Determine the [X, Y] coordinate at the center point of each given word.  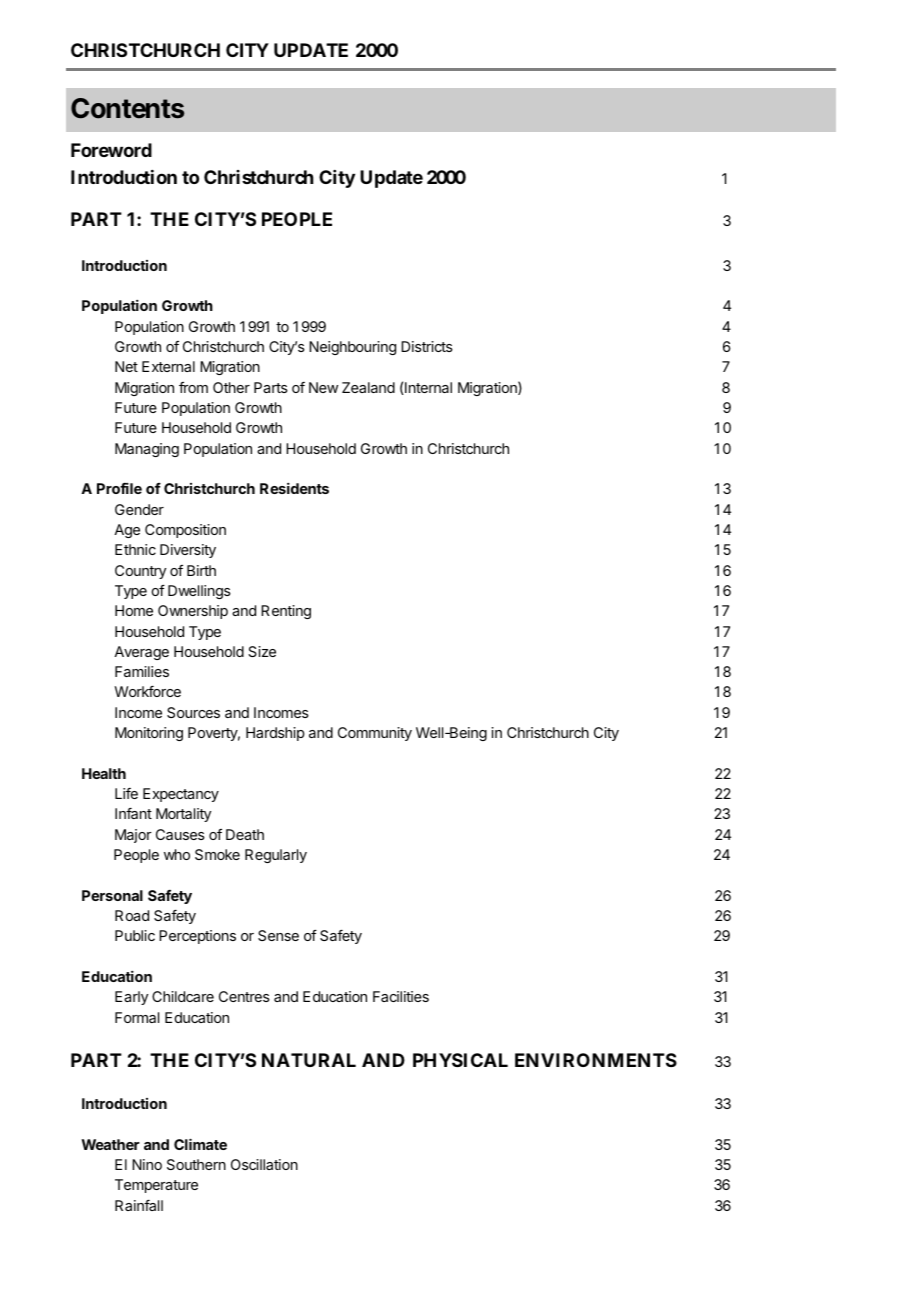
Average [141, 653]
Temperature [156, 1186]
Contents [127, 108]
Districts [427, 346]
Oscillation [264, 1164]
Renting [286, 612]
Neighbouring [352, 348]
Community [375, 734]
